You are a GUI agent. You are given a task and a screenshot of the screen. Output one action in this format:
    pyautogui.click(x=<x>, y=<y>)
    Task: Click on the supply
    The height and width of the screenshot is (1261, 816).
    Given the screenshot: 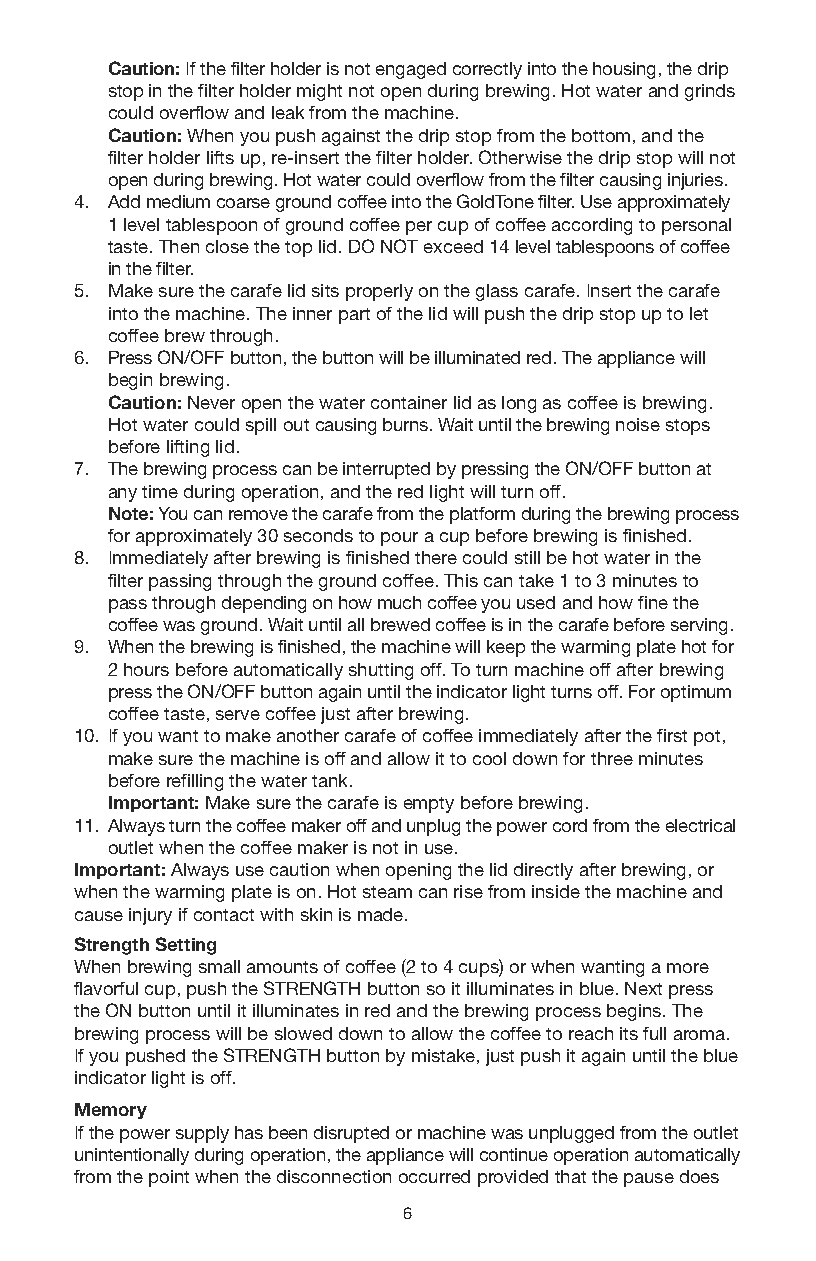 What is the action you would take?
    pyautogui.click(x=202, y=1134)
